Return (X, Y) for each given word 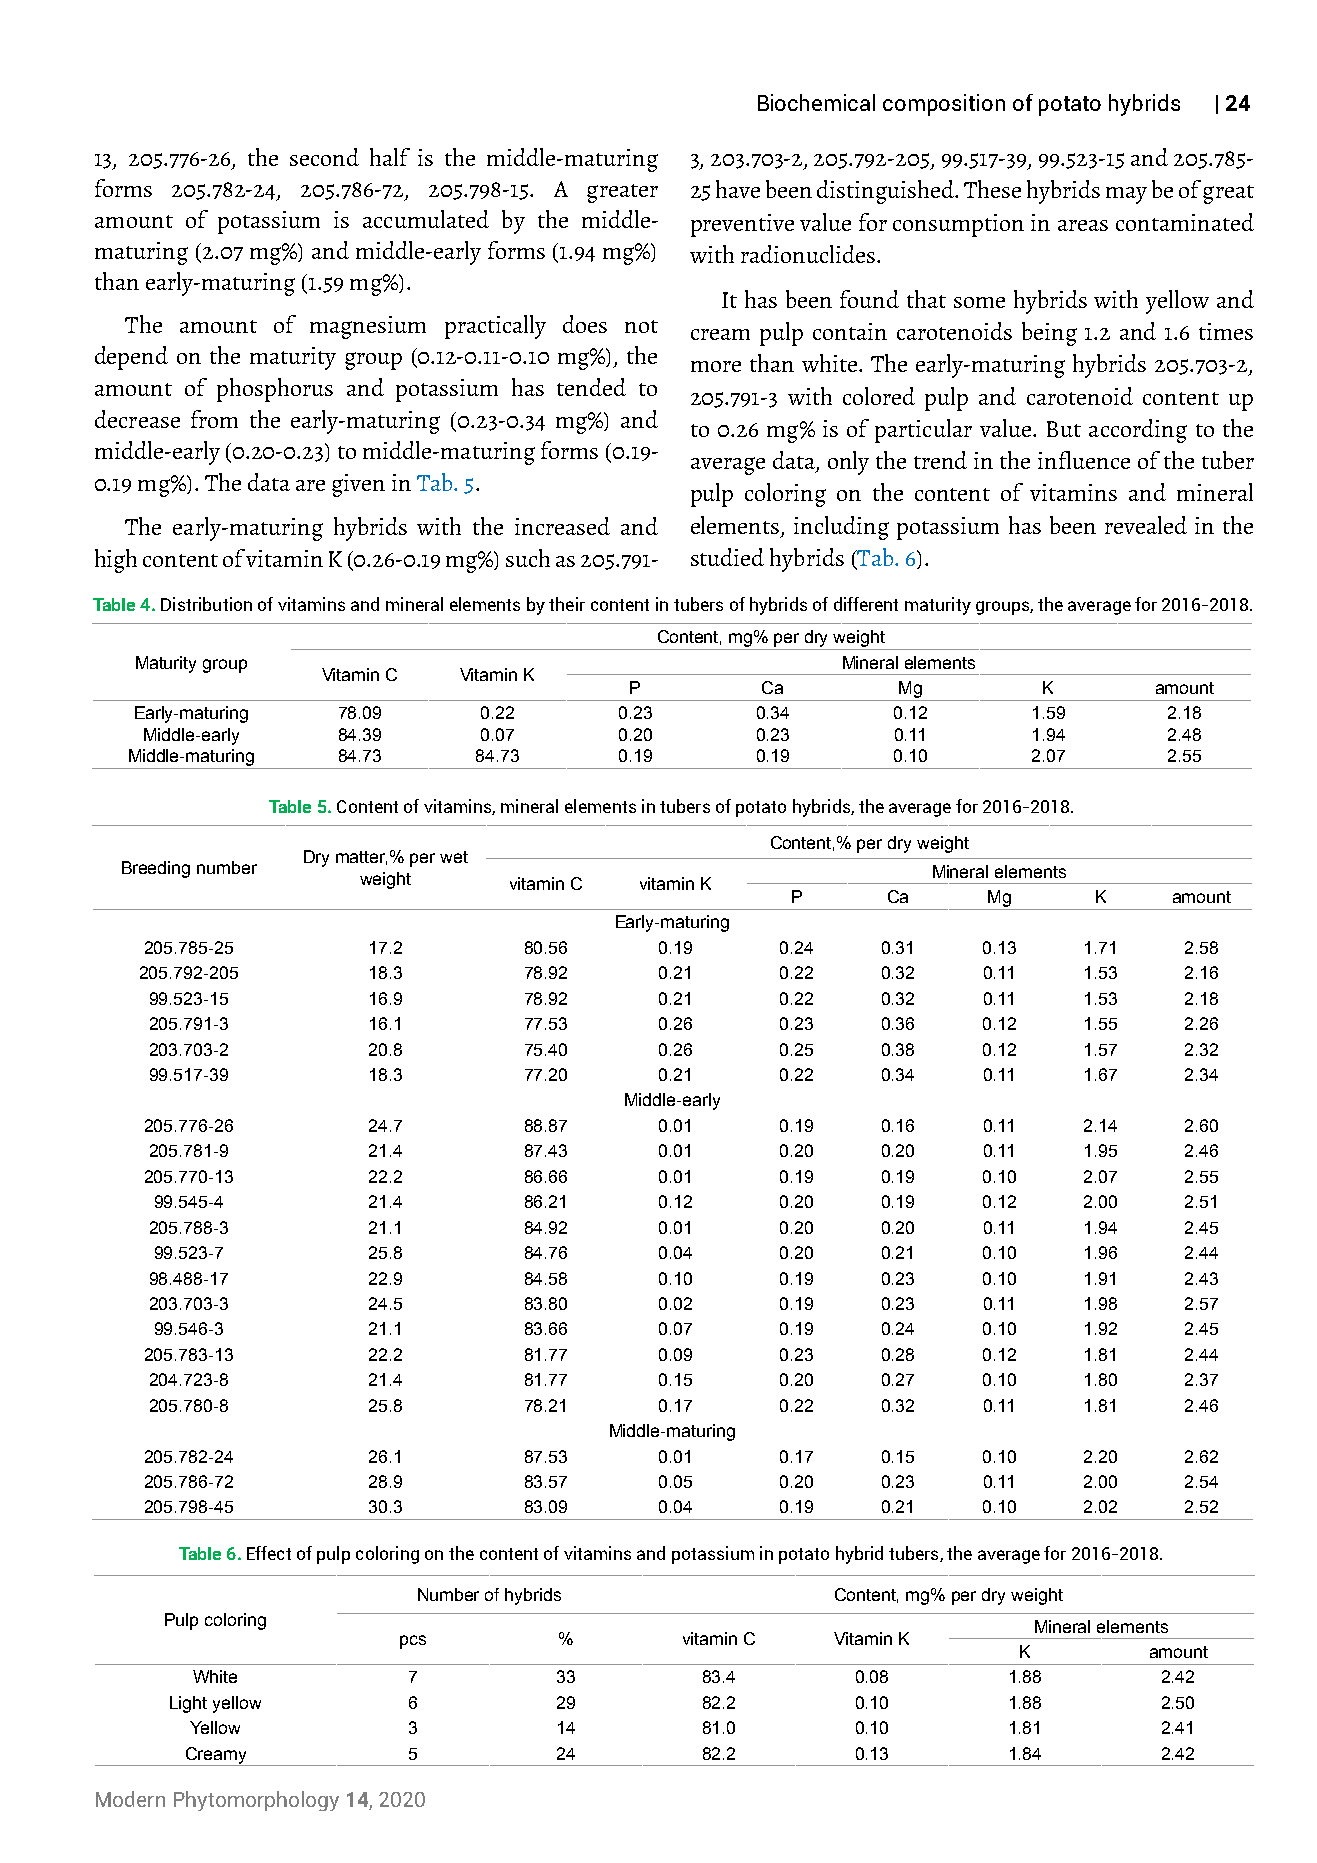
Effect (269, 1553)
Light (188, 1704)
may (1126, 195)
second (324, 157)
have (738, 189)
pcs (413, 1642)
